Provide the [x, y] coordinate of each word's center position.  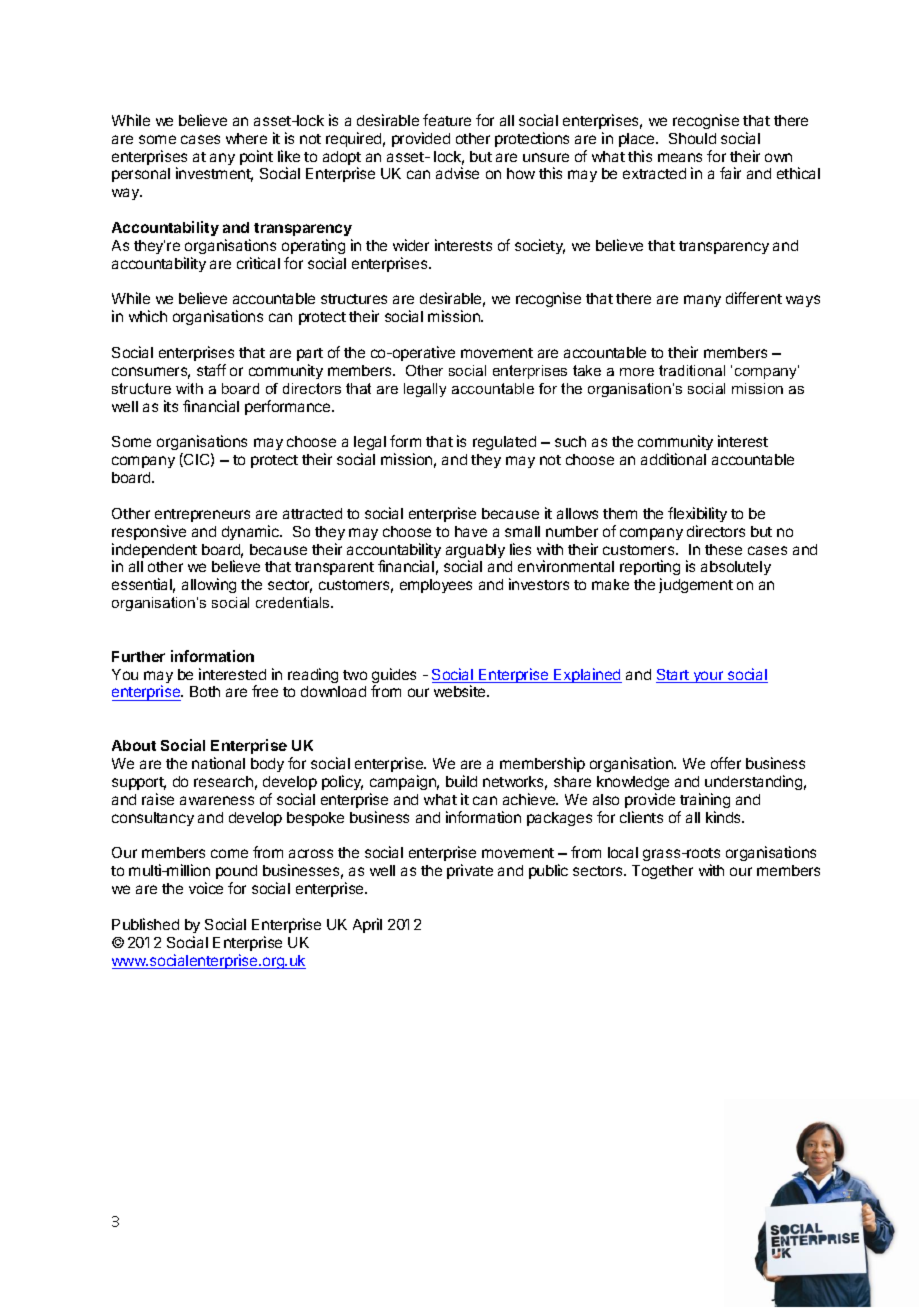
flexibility [697, 514]
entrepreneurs [202, 515]
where [246, 138]
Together [662, 872]
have [471, 531]
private [470, 871]
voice [206, 888]
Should [692, 138]
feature [447, 120]
